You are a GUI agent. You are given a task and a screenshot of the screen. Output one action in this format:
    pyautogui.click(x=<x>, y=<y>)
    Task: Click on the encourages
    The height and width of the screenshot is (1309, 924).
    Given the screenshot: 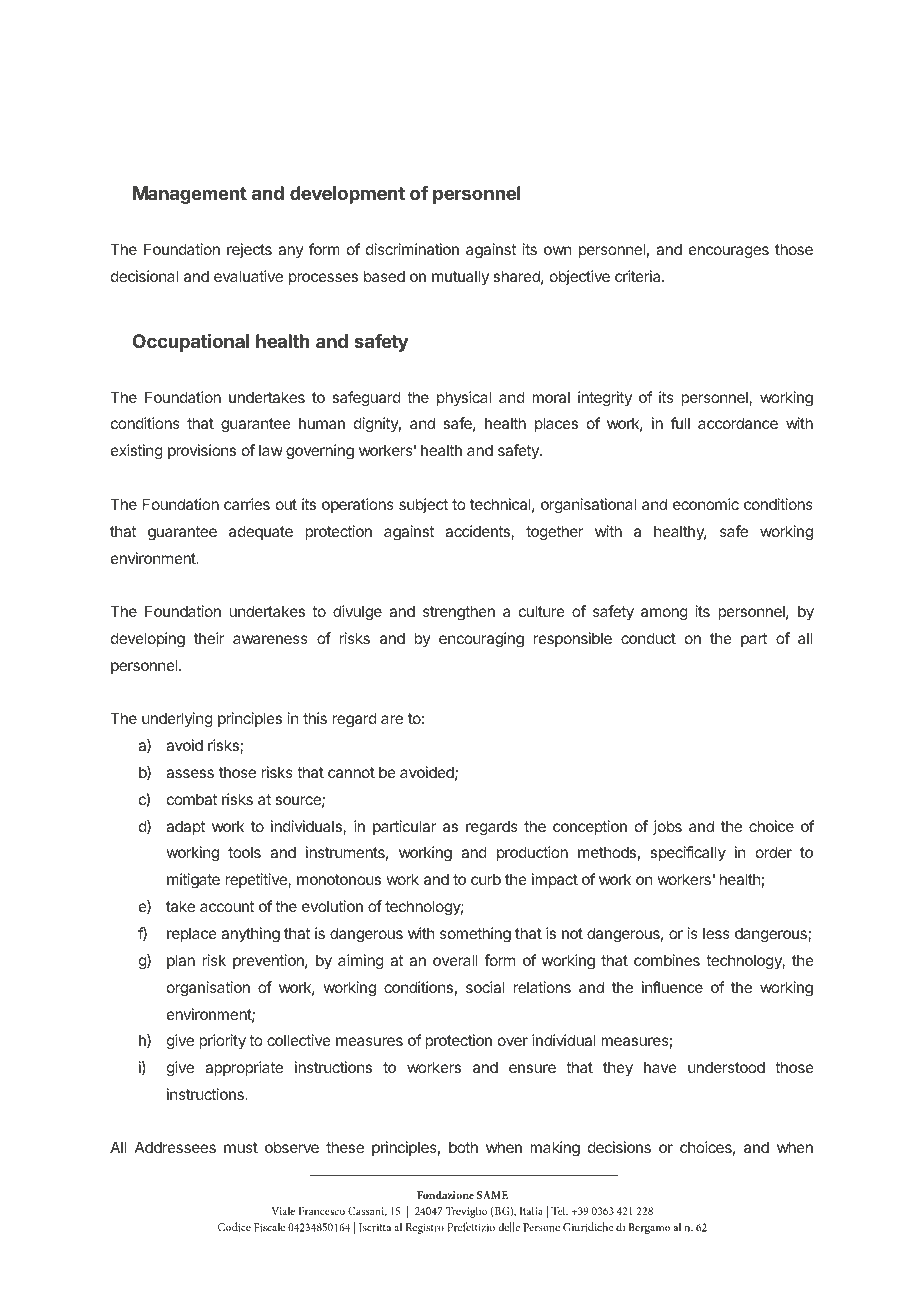 What is the action you would take?
    pyautogui.click(x=729, y=252)
